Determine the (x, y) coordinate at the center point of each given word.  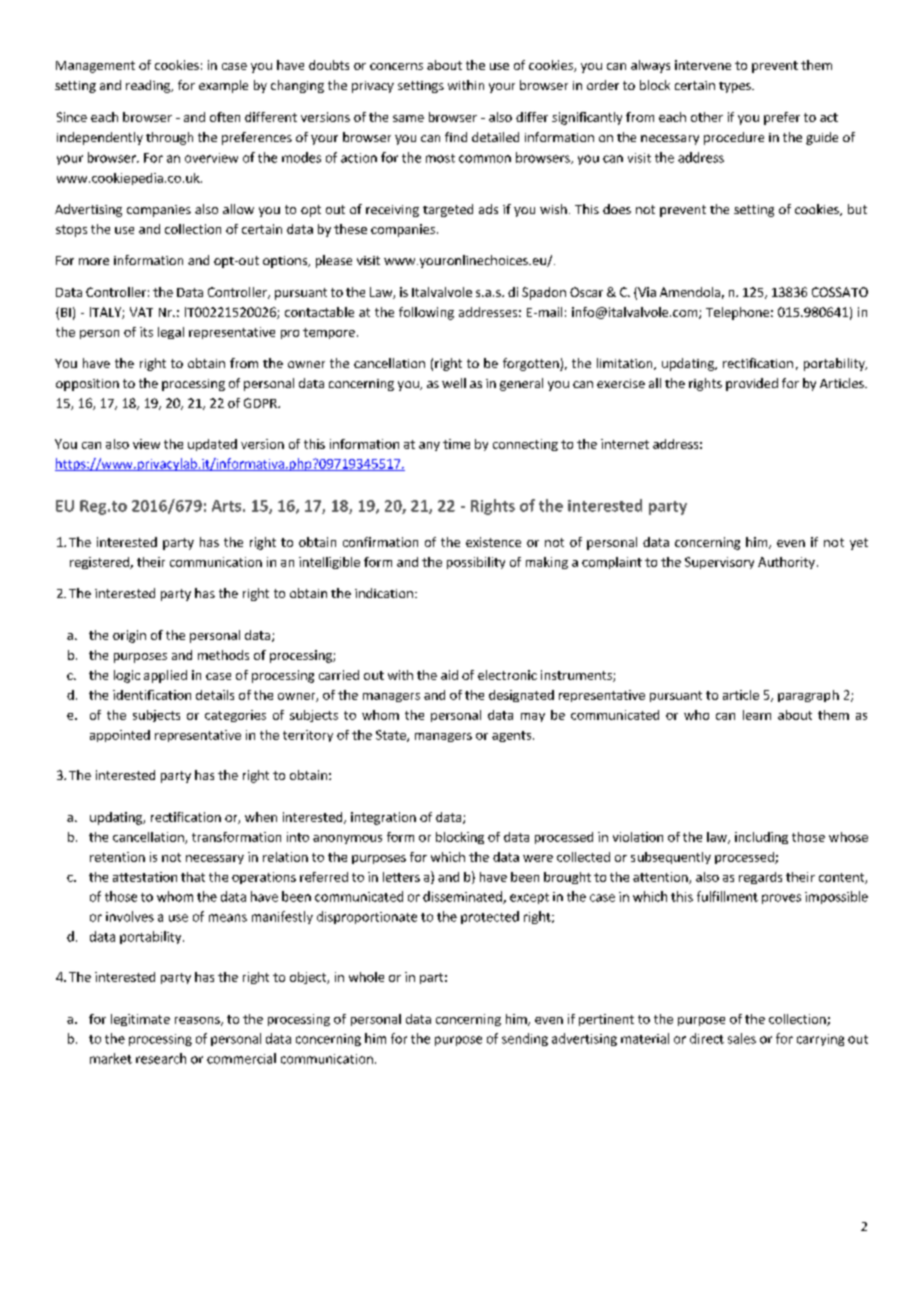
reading (149, 86)
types (736, 87)
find (456, 137)
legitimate (140, 1020)
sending (525, 1039)
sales (742, 1038)
